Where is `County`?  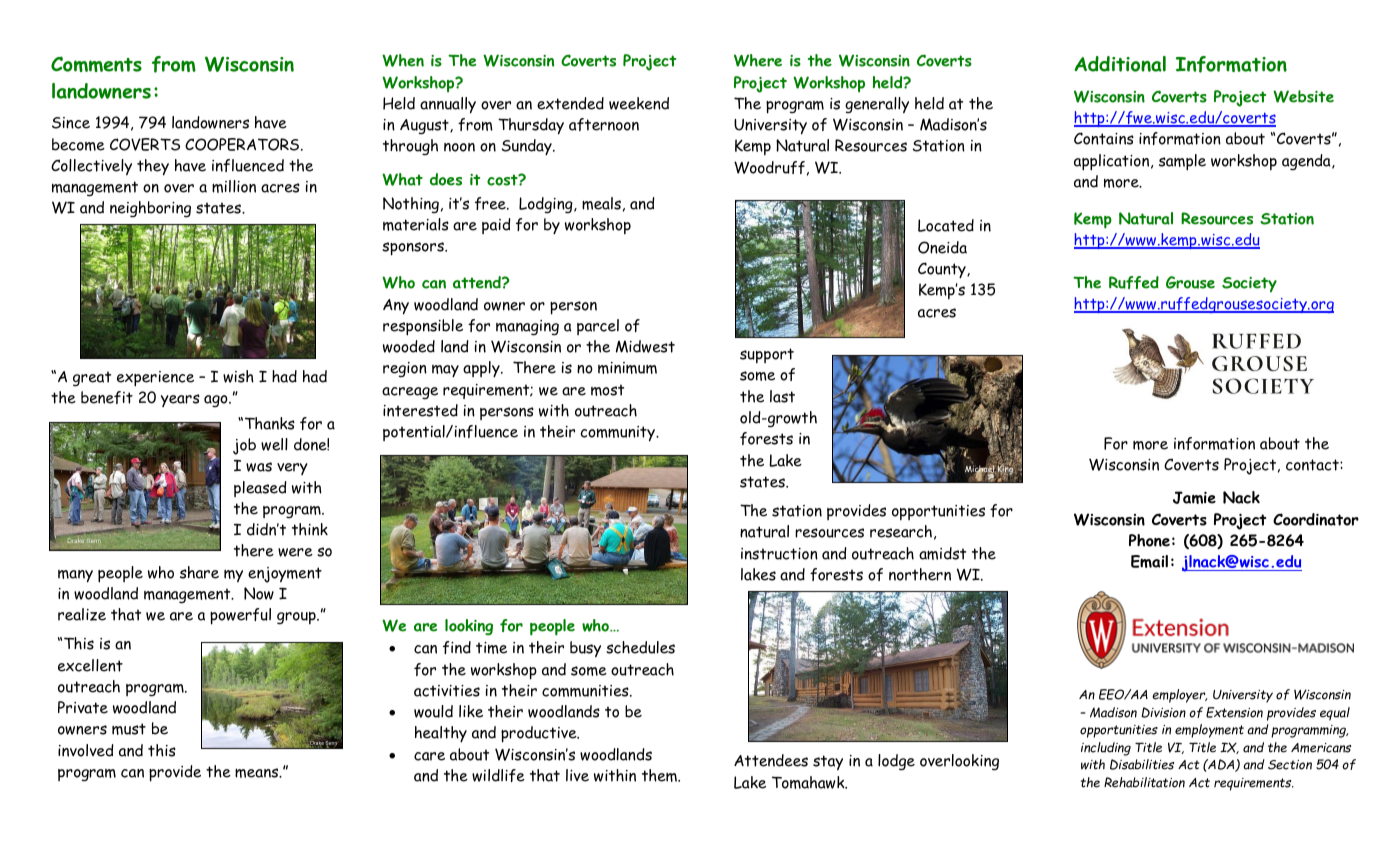
County is located at coordinates (943, 270).
